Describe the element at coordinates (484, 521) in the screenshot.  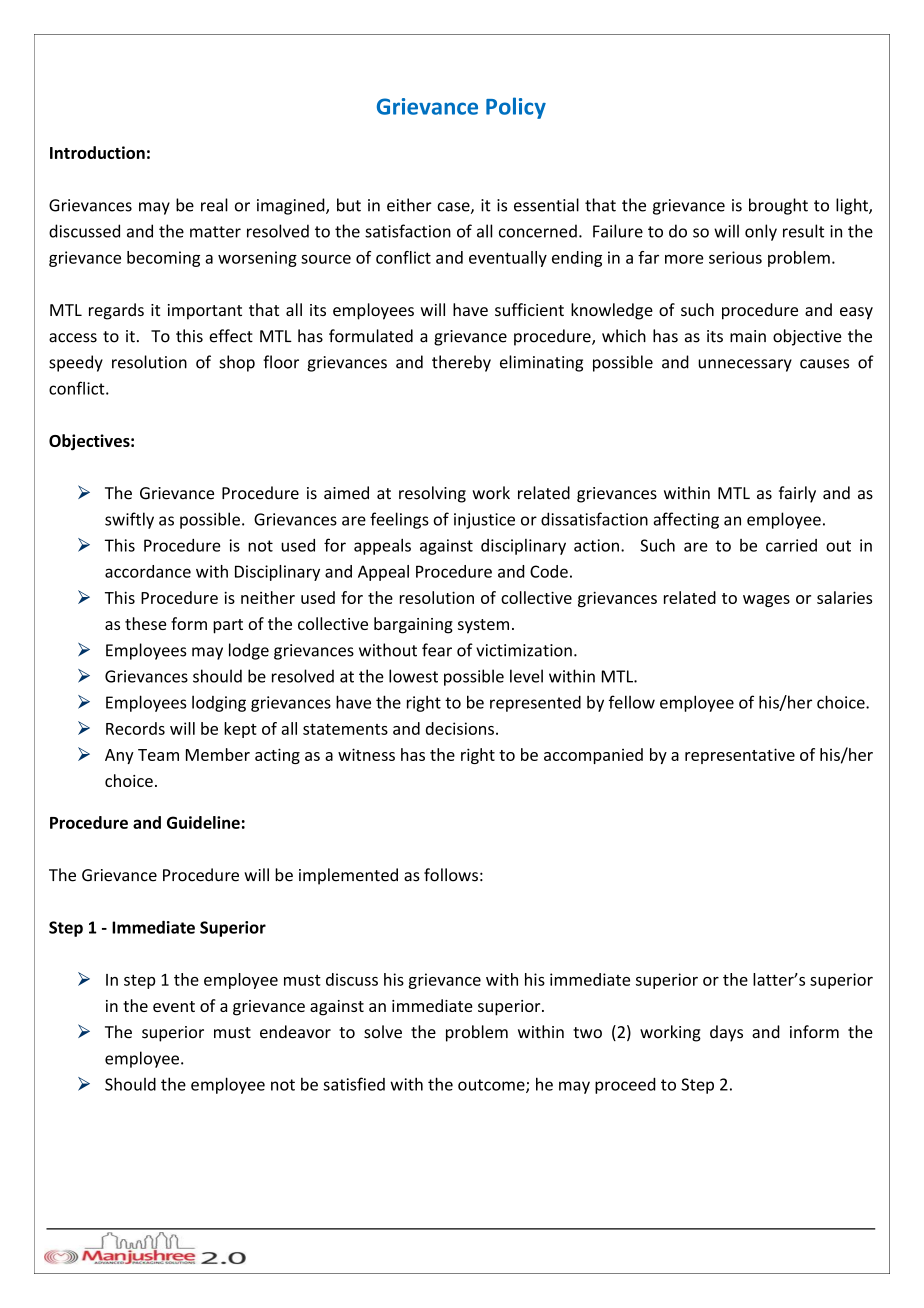
I see `injustice` at that location.
